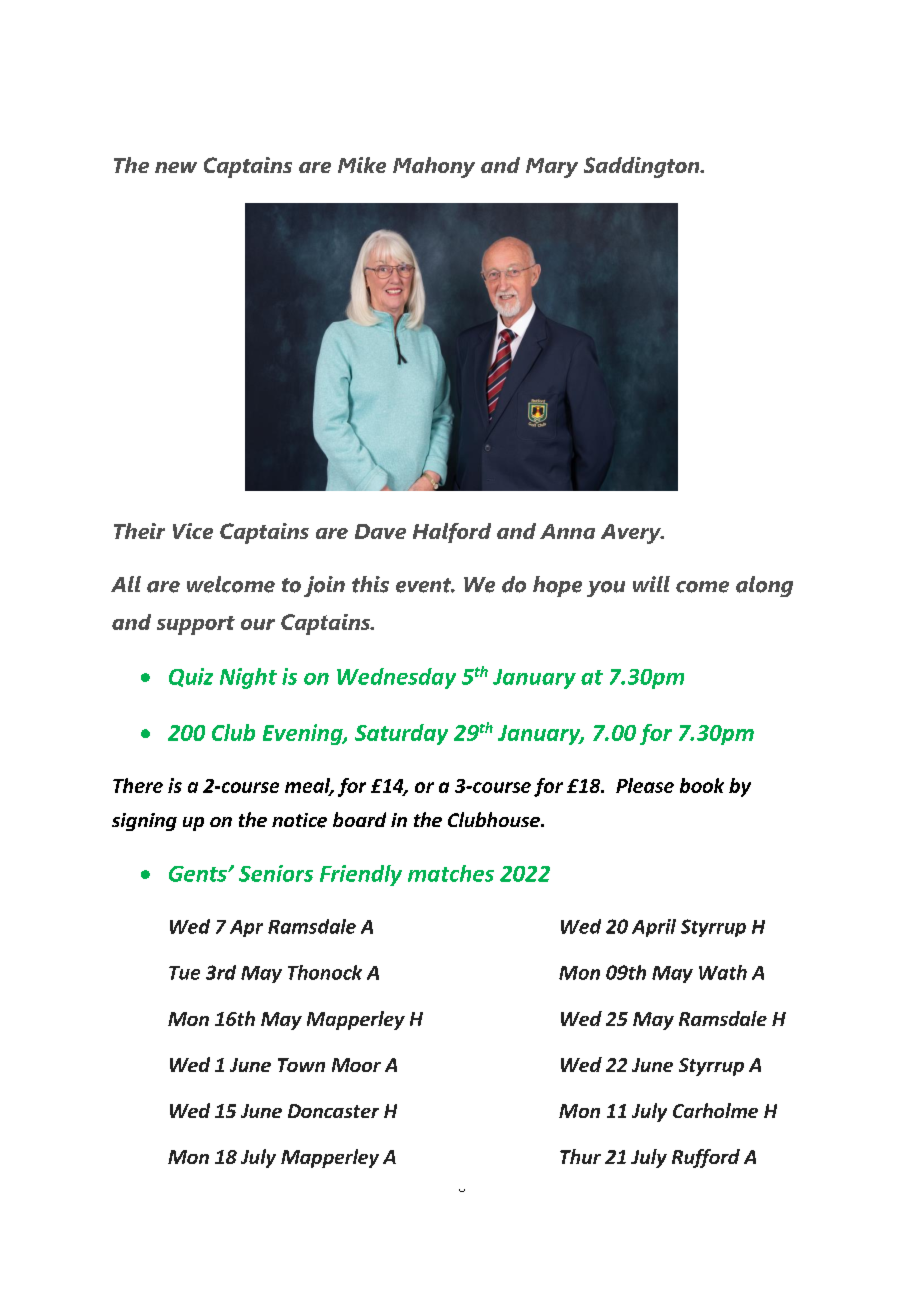  Describe the element at coordinates (651, 584) in the page. I see `will` at that location.
